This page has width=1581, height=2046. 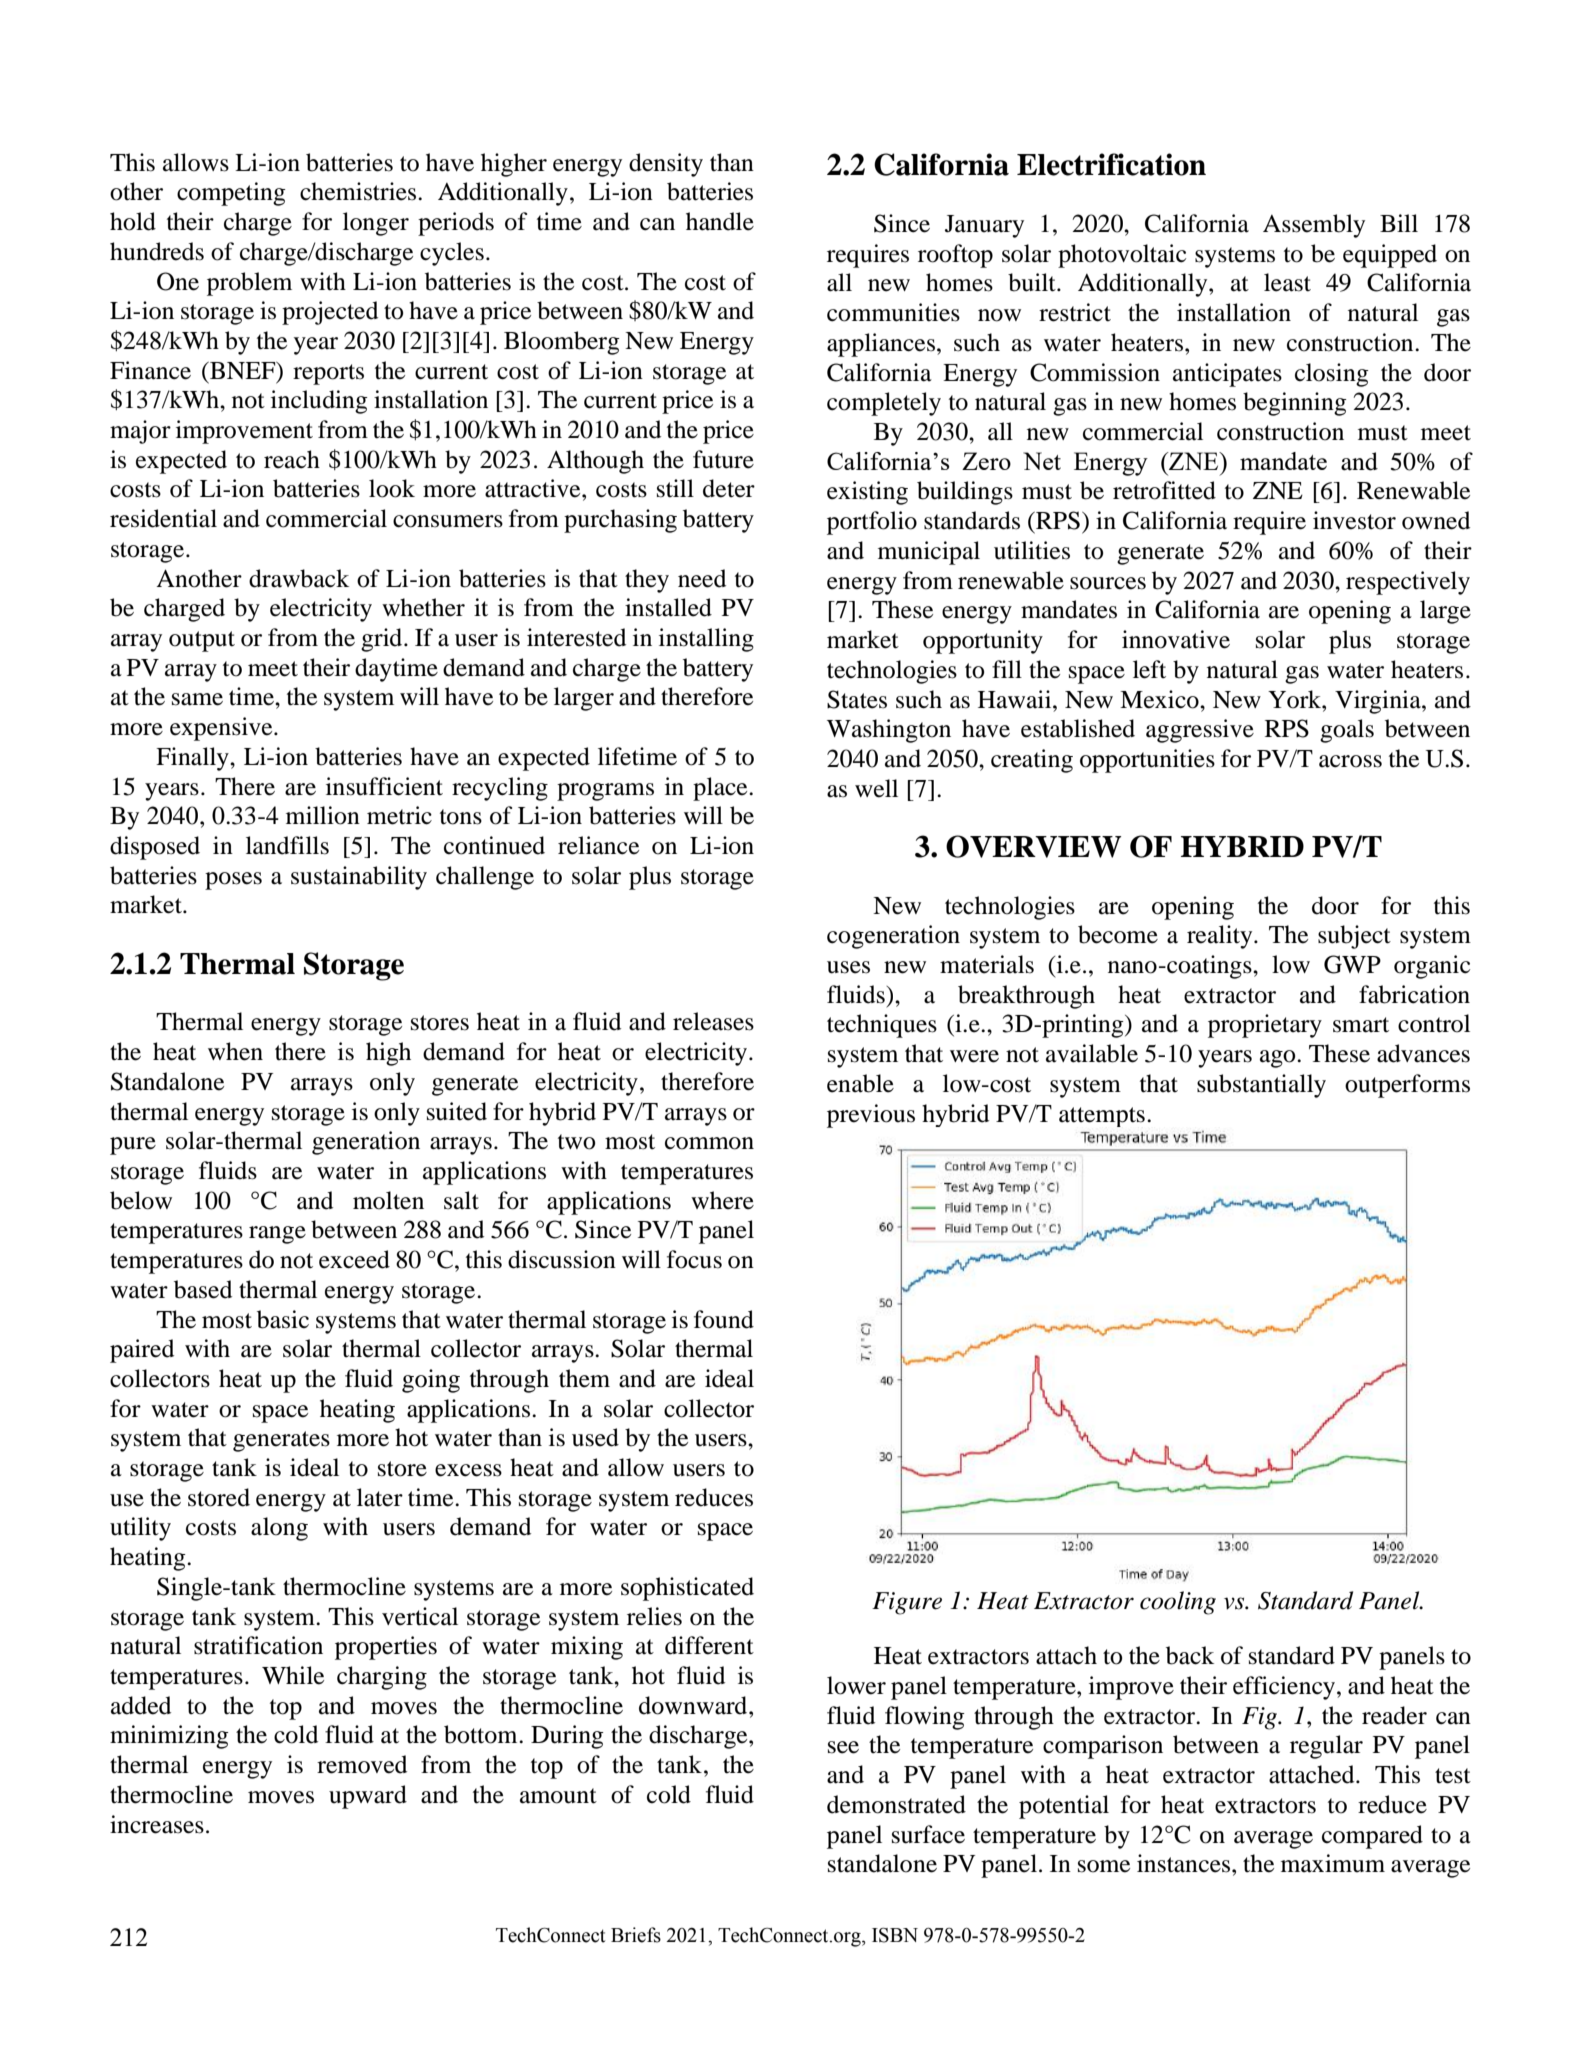 What do you see at coordinates (202, 641) in the page?
I see `output` at bounding box center [202, 641].
